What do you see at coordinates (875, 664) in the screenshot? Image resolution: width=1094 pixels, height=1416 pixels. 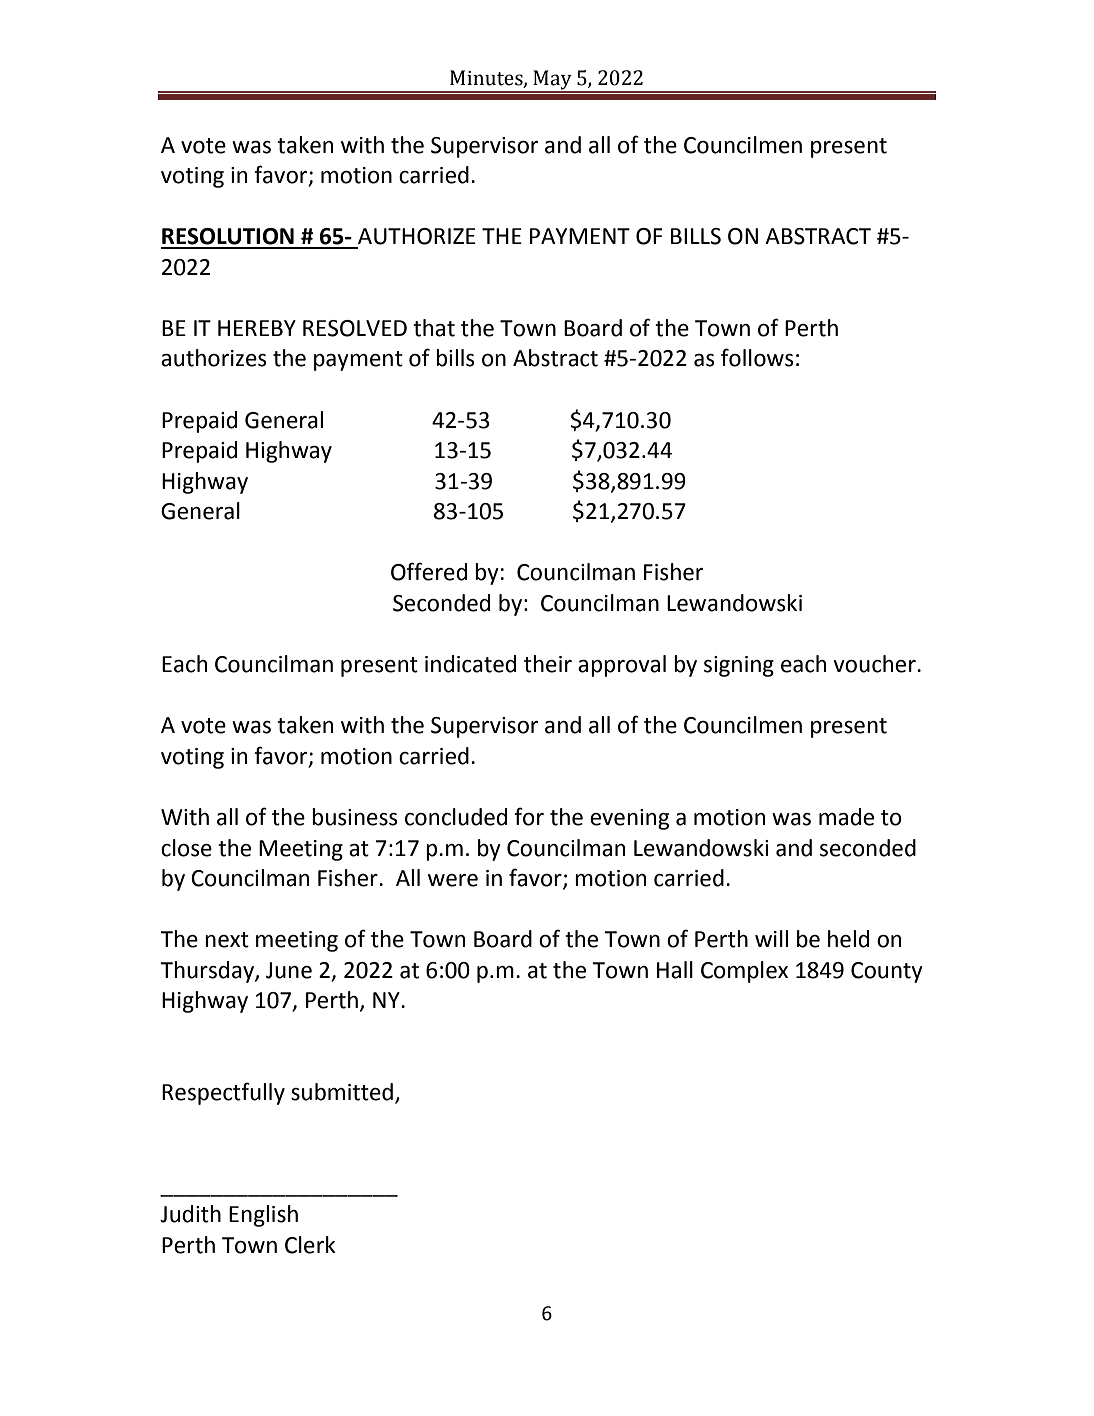 I see `voucher` at bounding box center [875, 664].
